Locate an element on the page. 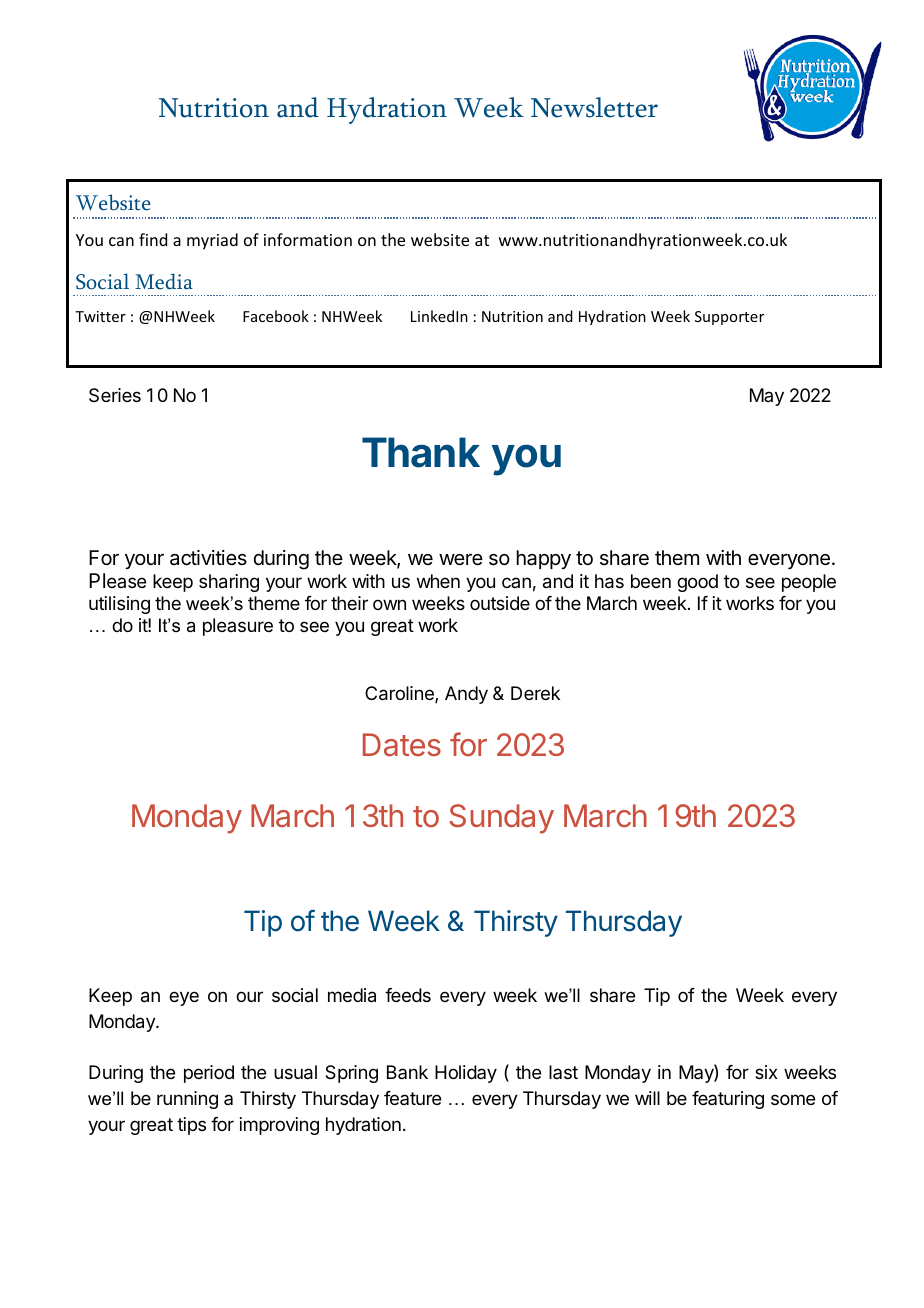  been is located at coordinates (651, 581).
